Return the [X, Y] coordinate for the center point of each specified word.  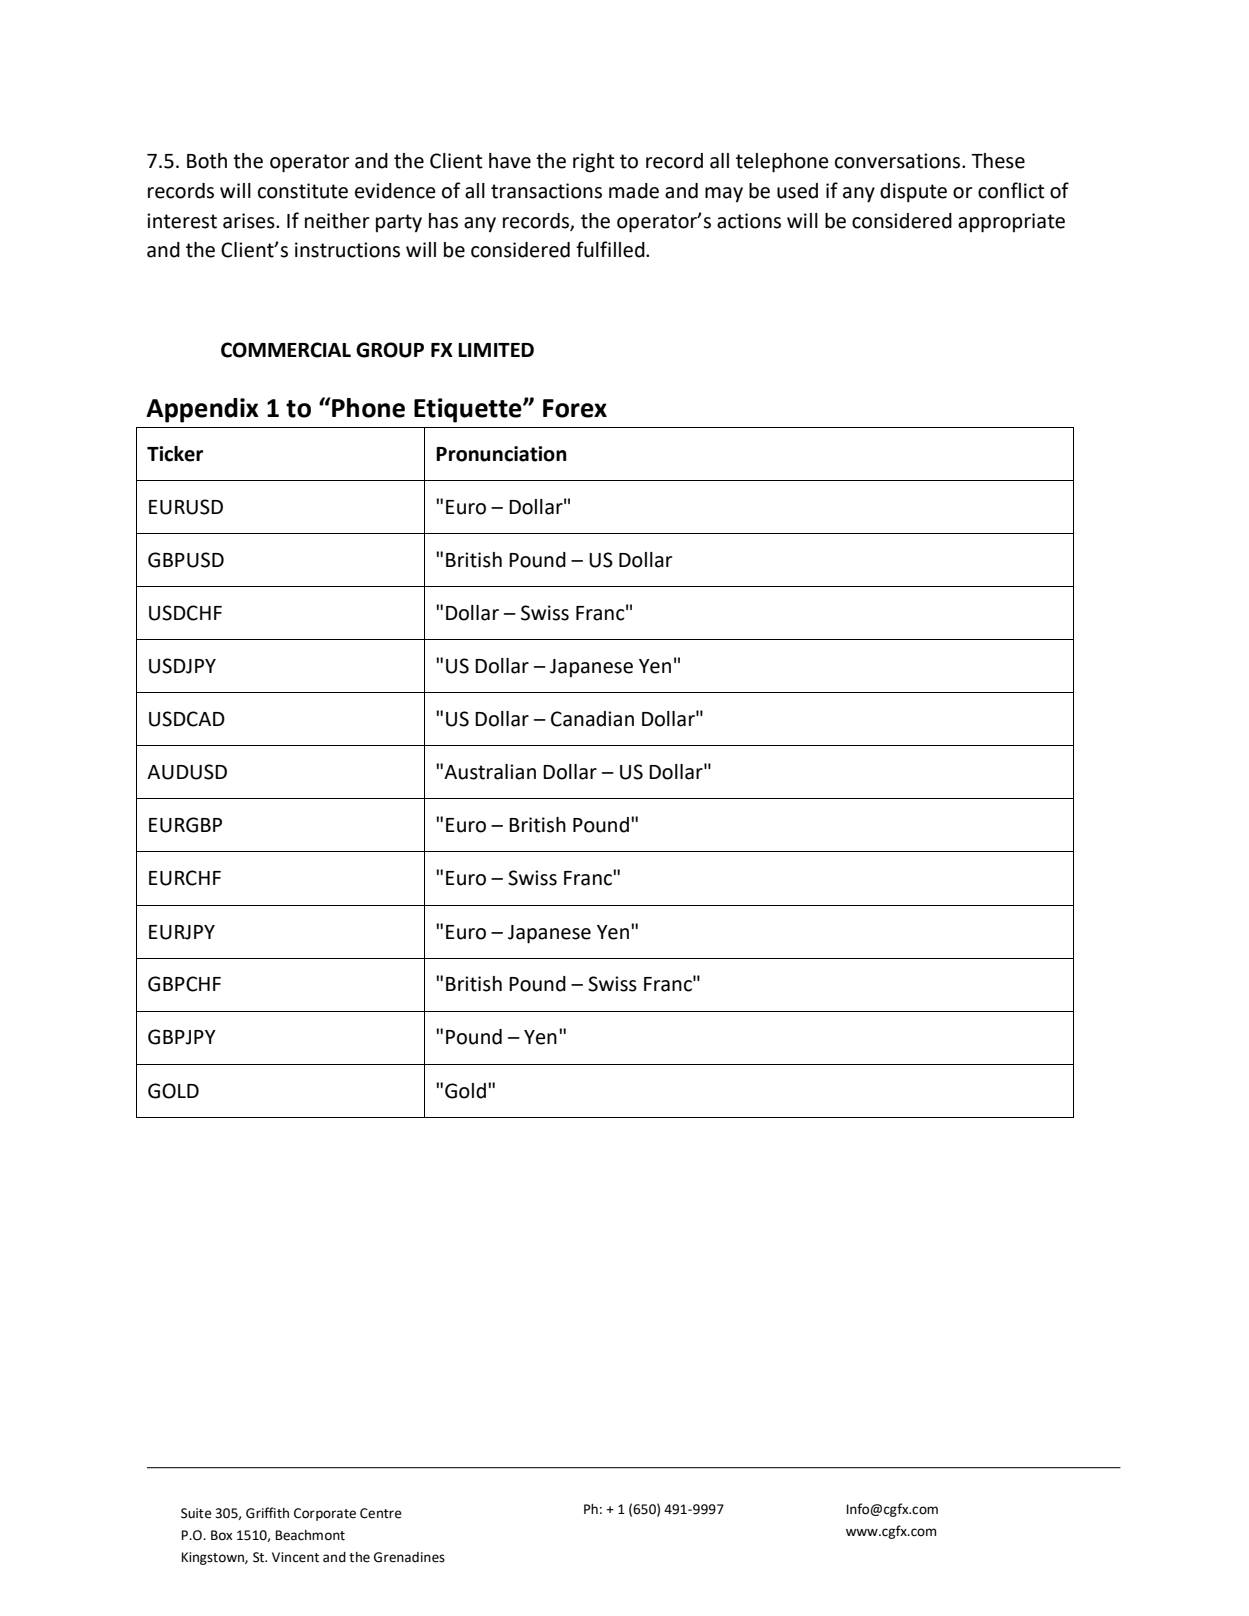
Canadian [592, 719]
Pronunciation [501, 454]
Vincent [295, 1557]
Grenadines [409, 1557]
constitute [303, 191]
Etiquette [469, 410]
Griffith [267, 1513]
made [634, 191]
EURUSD [186, 507]
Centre [381, 1513]
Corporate [325, 1514]
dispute [913, 193]
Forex [575, 408]
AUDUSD [187, 772]
